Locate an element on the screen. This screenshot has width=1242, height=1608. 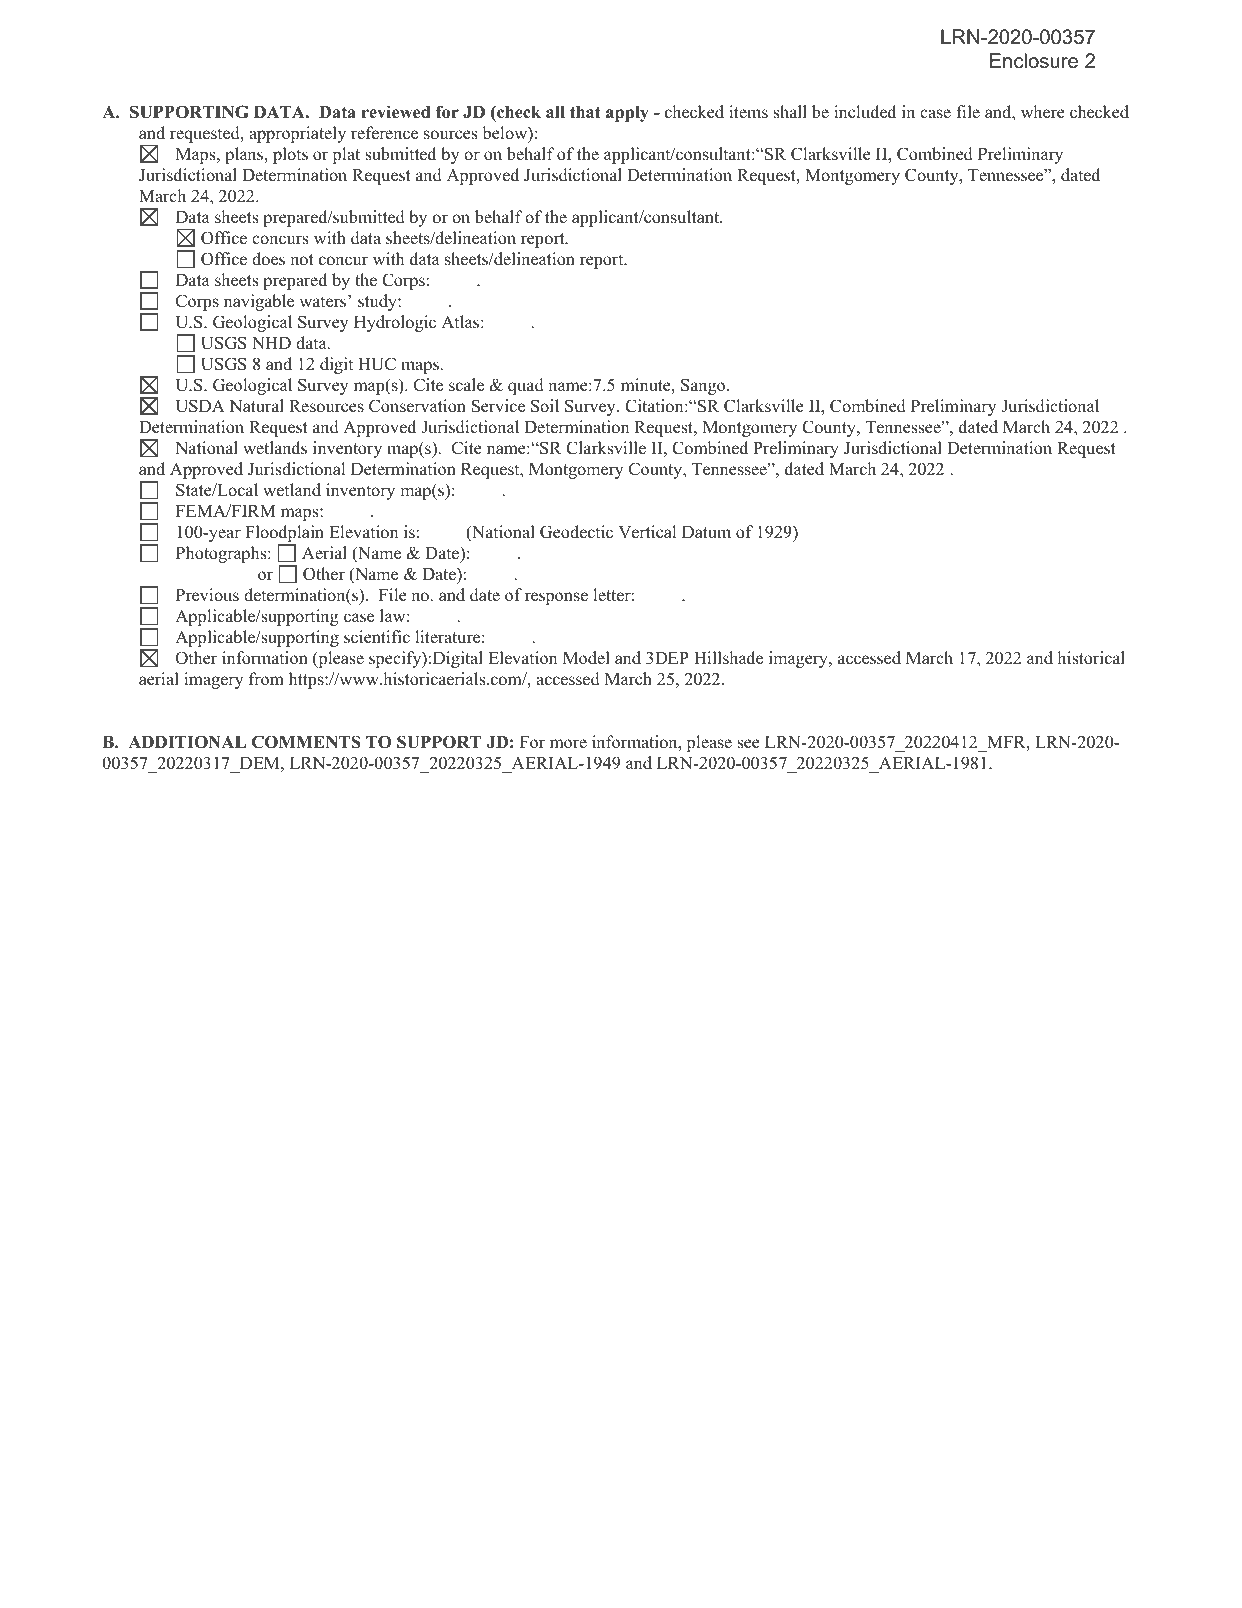
apply is located at coordinates (627, 114).
